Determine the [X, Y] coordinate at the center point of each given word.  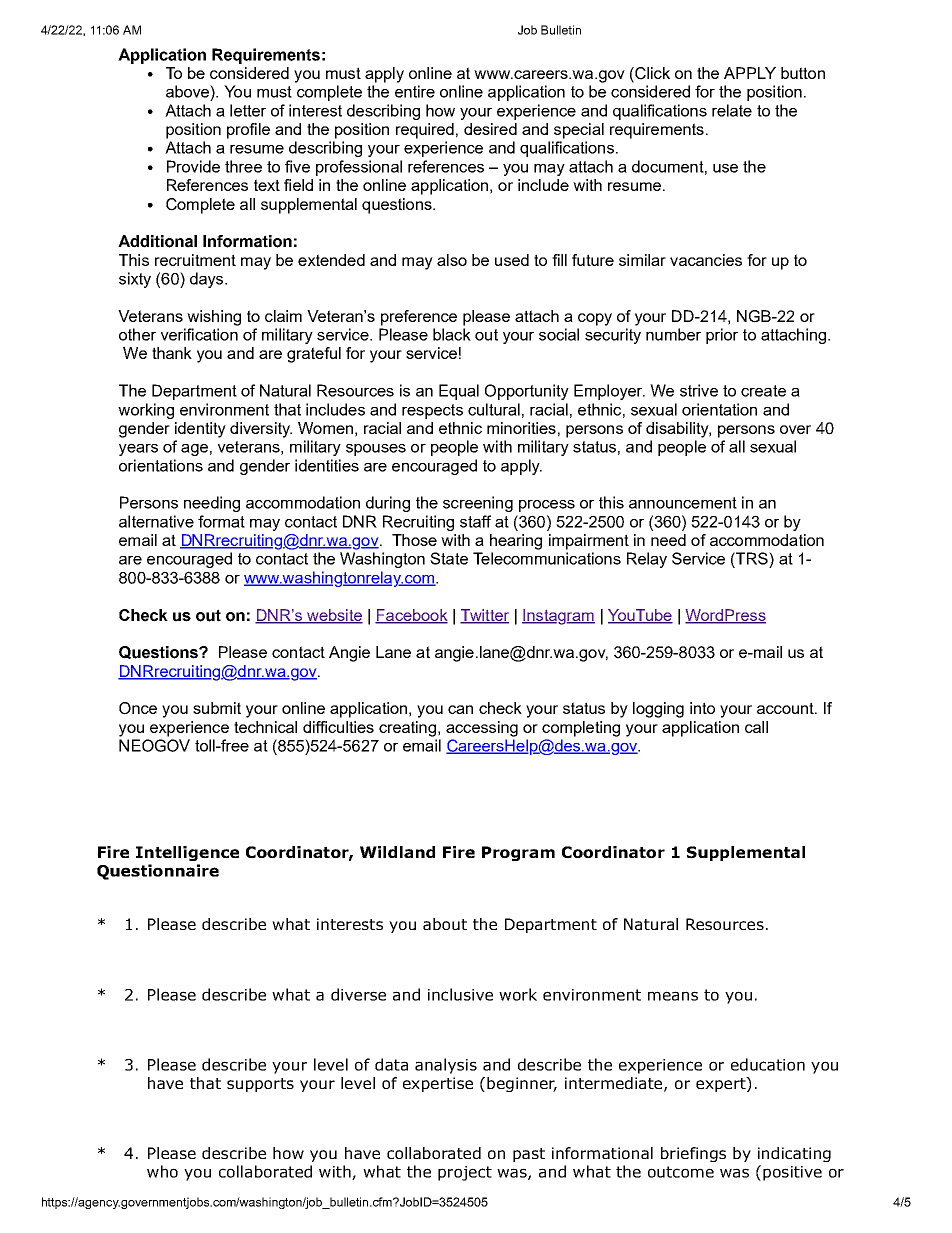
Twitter [484, 616]
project [465, 1173]
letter [248, 110]
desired [490, 129]
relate [732, 110]
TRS [752, 558]
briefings [693, 1154]
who [162, 1171]
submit [217, 708]
